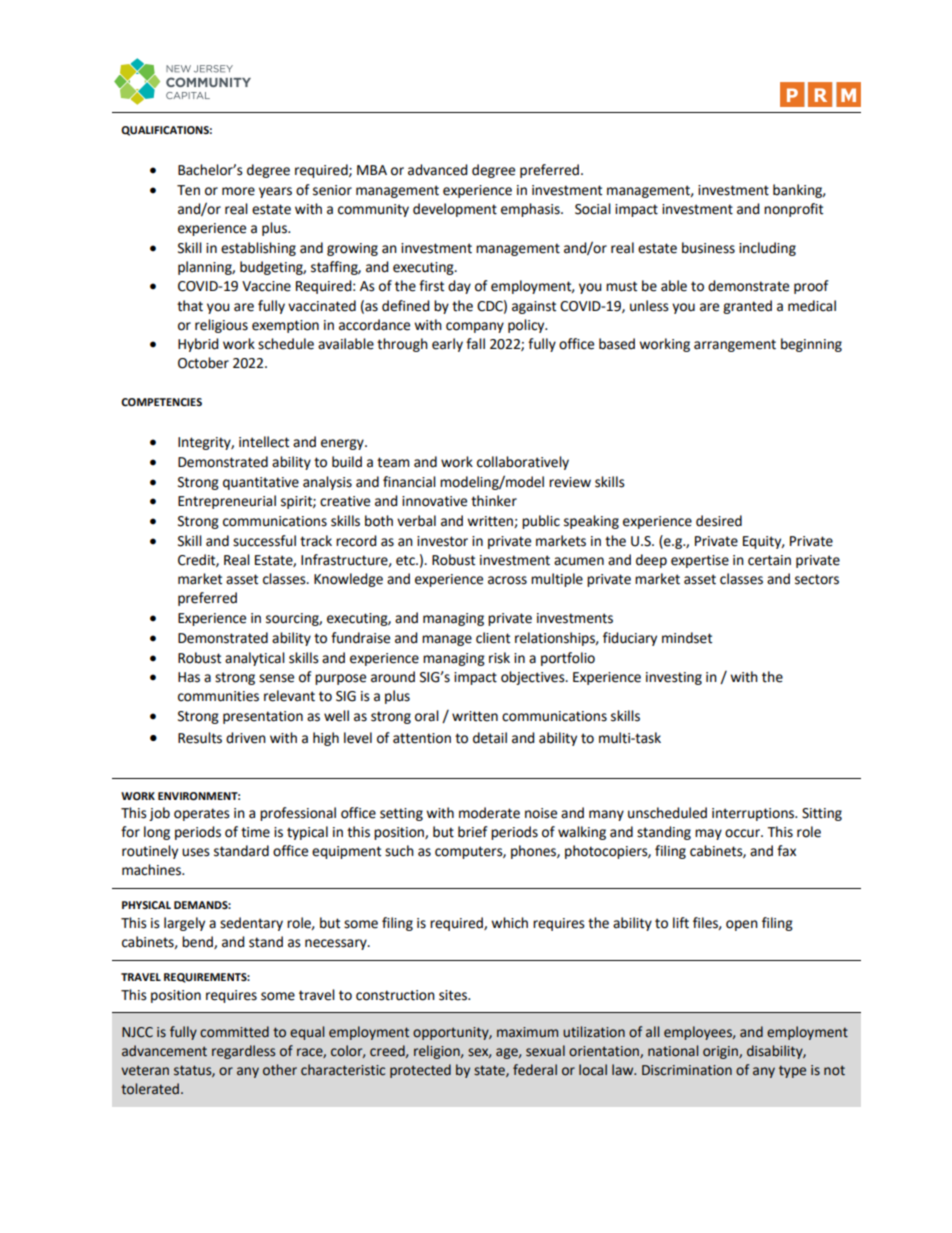  Describe the element at coordinates (493, 638) in the screenshot. I see `client` at that location.
